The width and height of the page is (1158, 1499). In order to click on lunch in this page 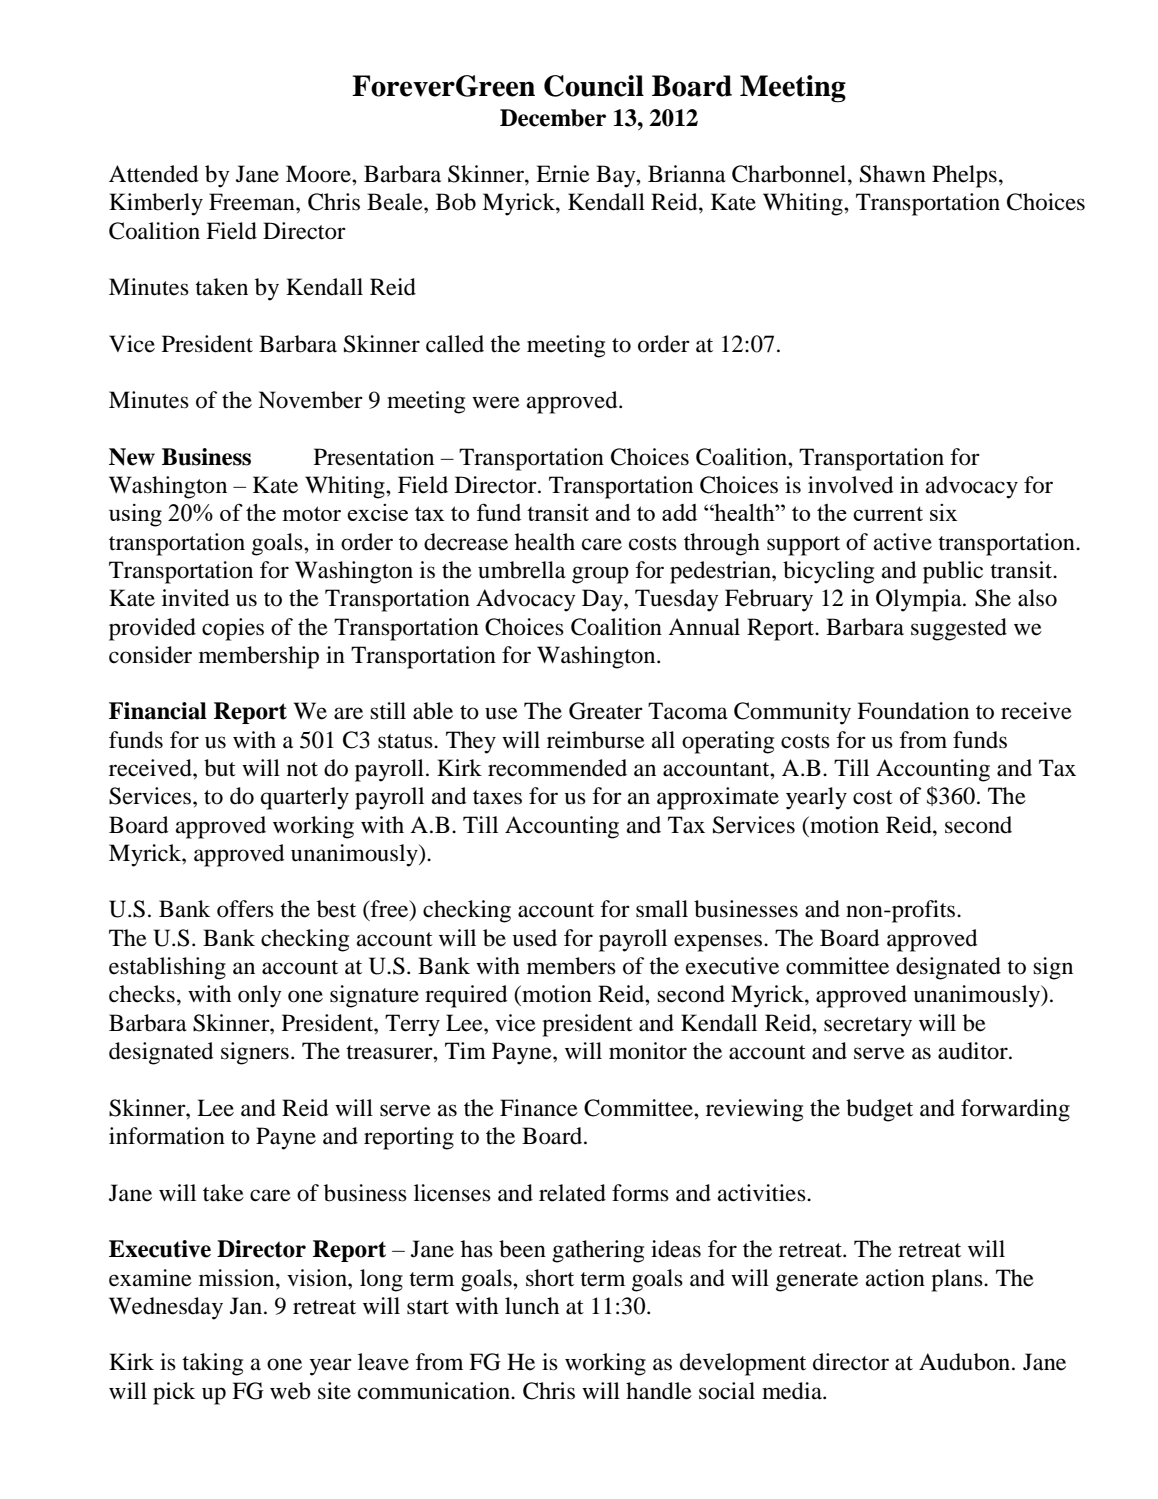, I will do `click(532, 1306)`.
